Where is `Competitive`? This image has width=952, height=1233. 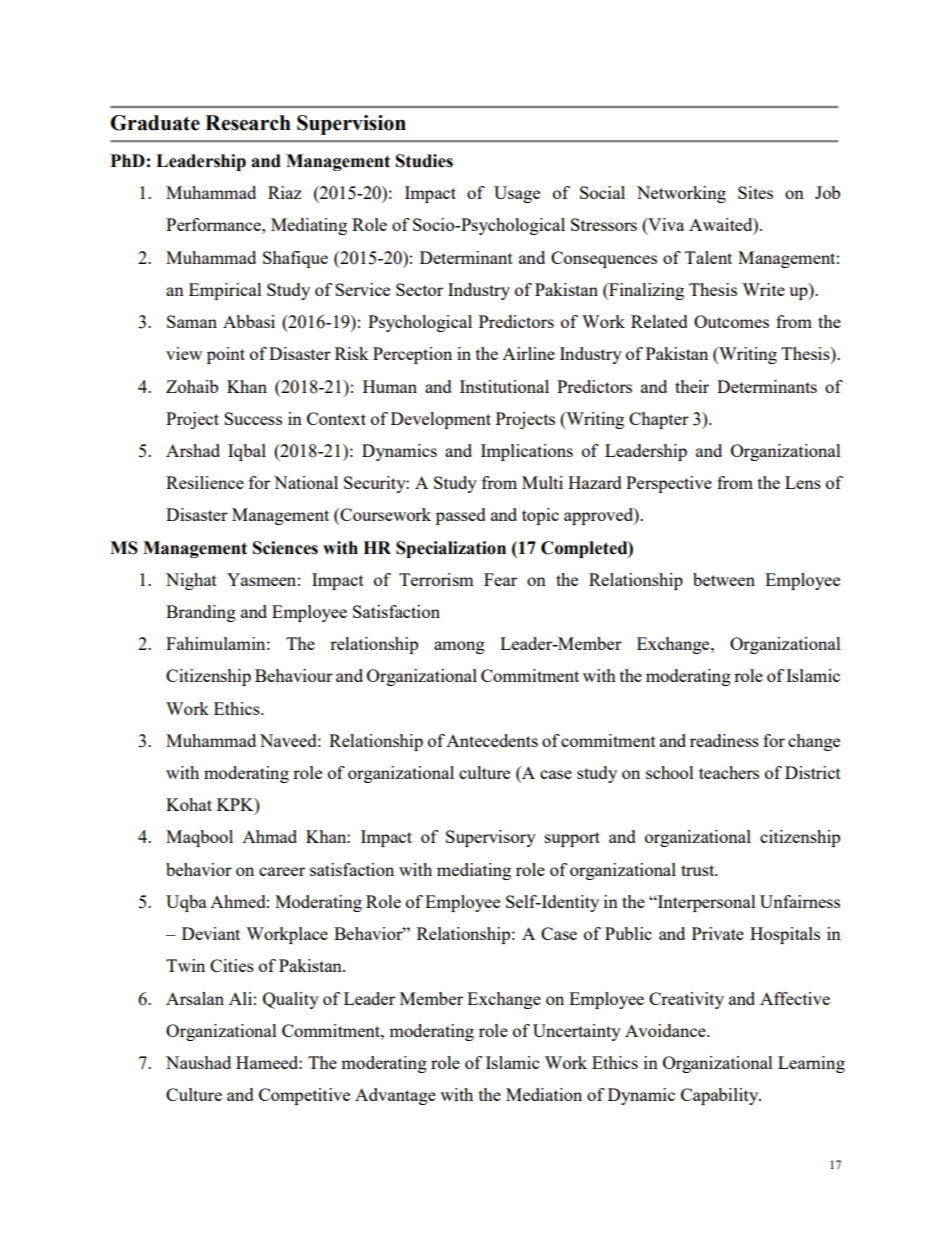
Competitive is located at coordinates (304, 1096).
